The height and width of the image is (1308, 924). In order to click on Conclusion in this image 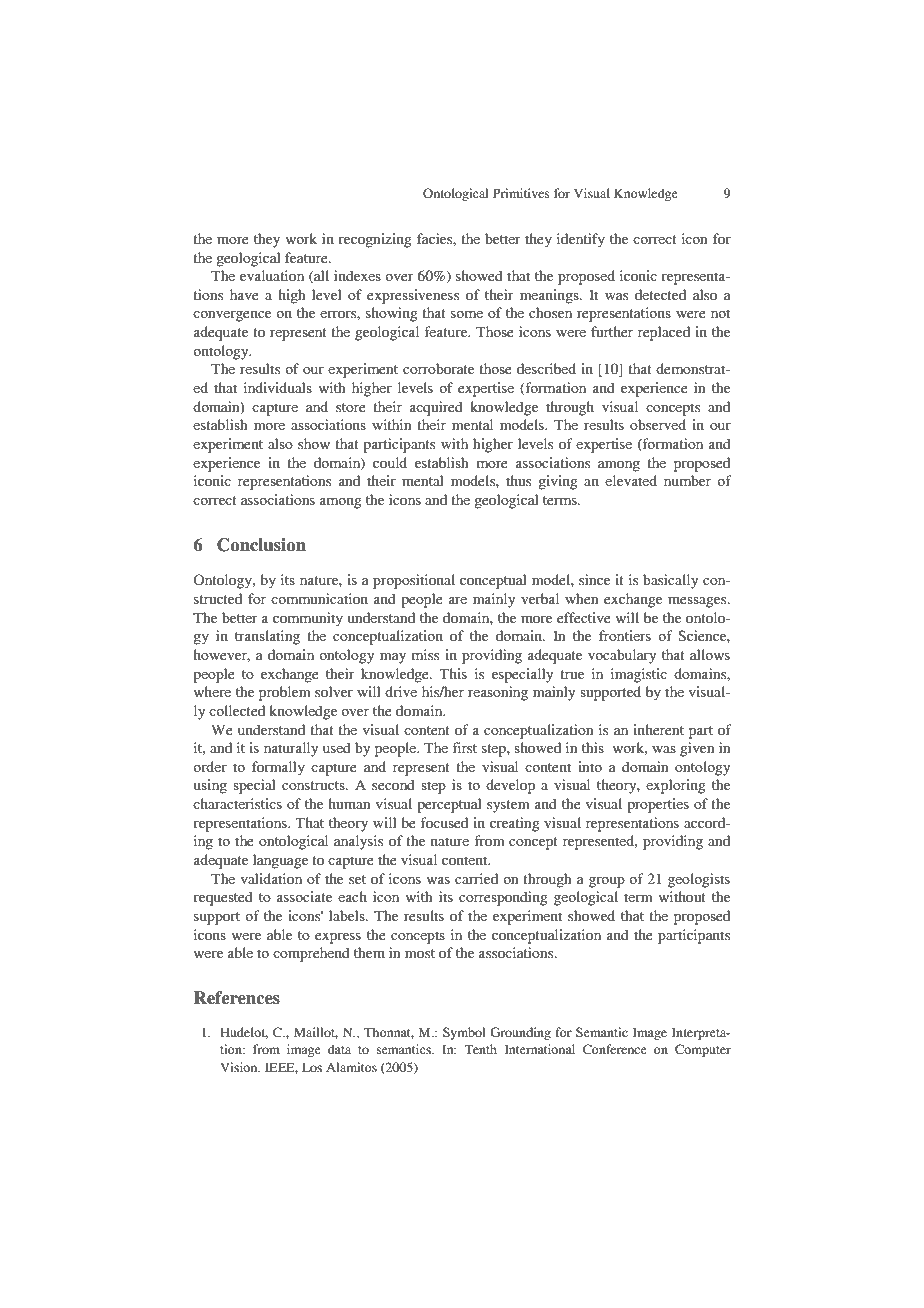, I will do `click(261, 545)`.
